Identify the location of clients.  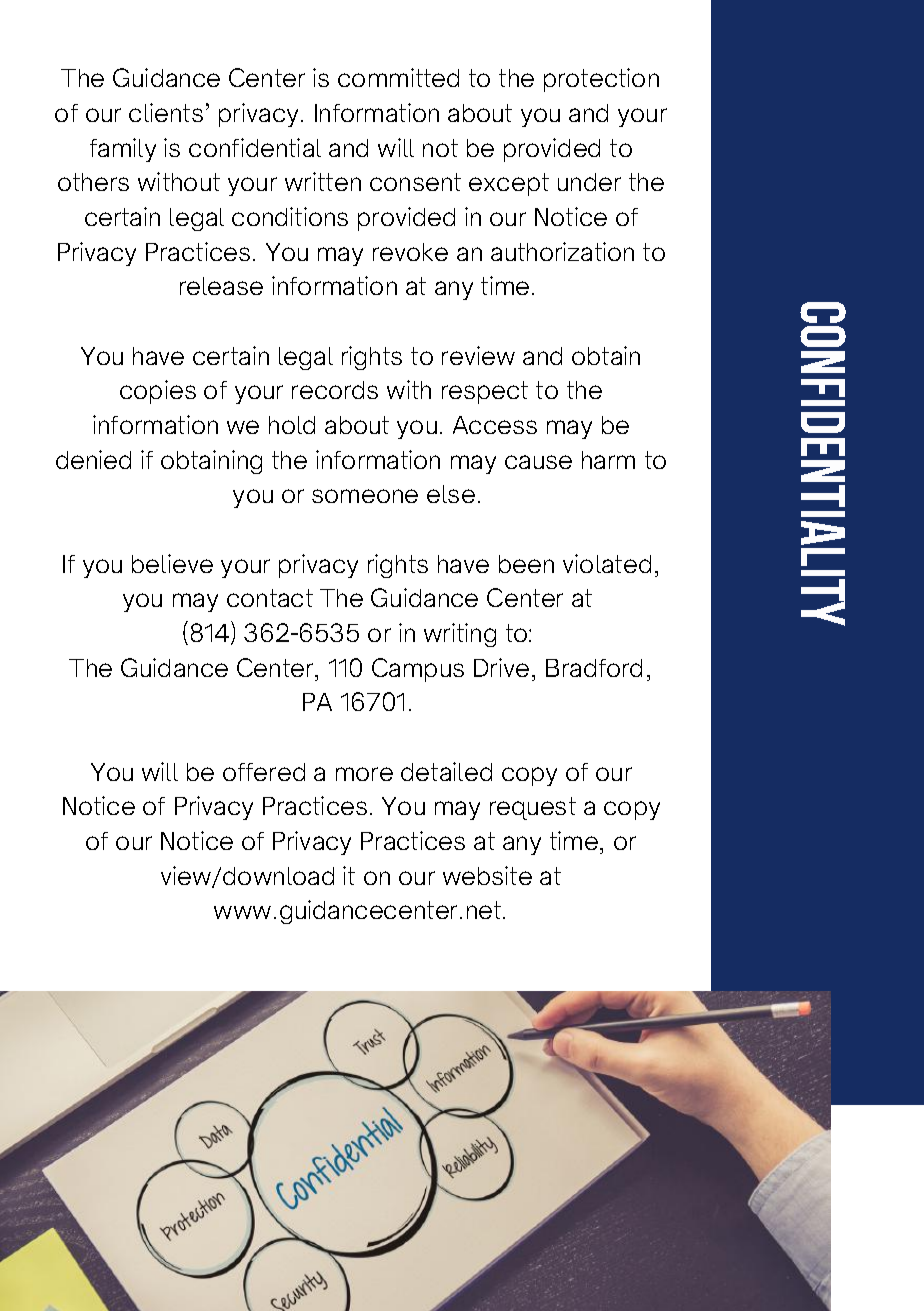
(166, 112).
